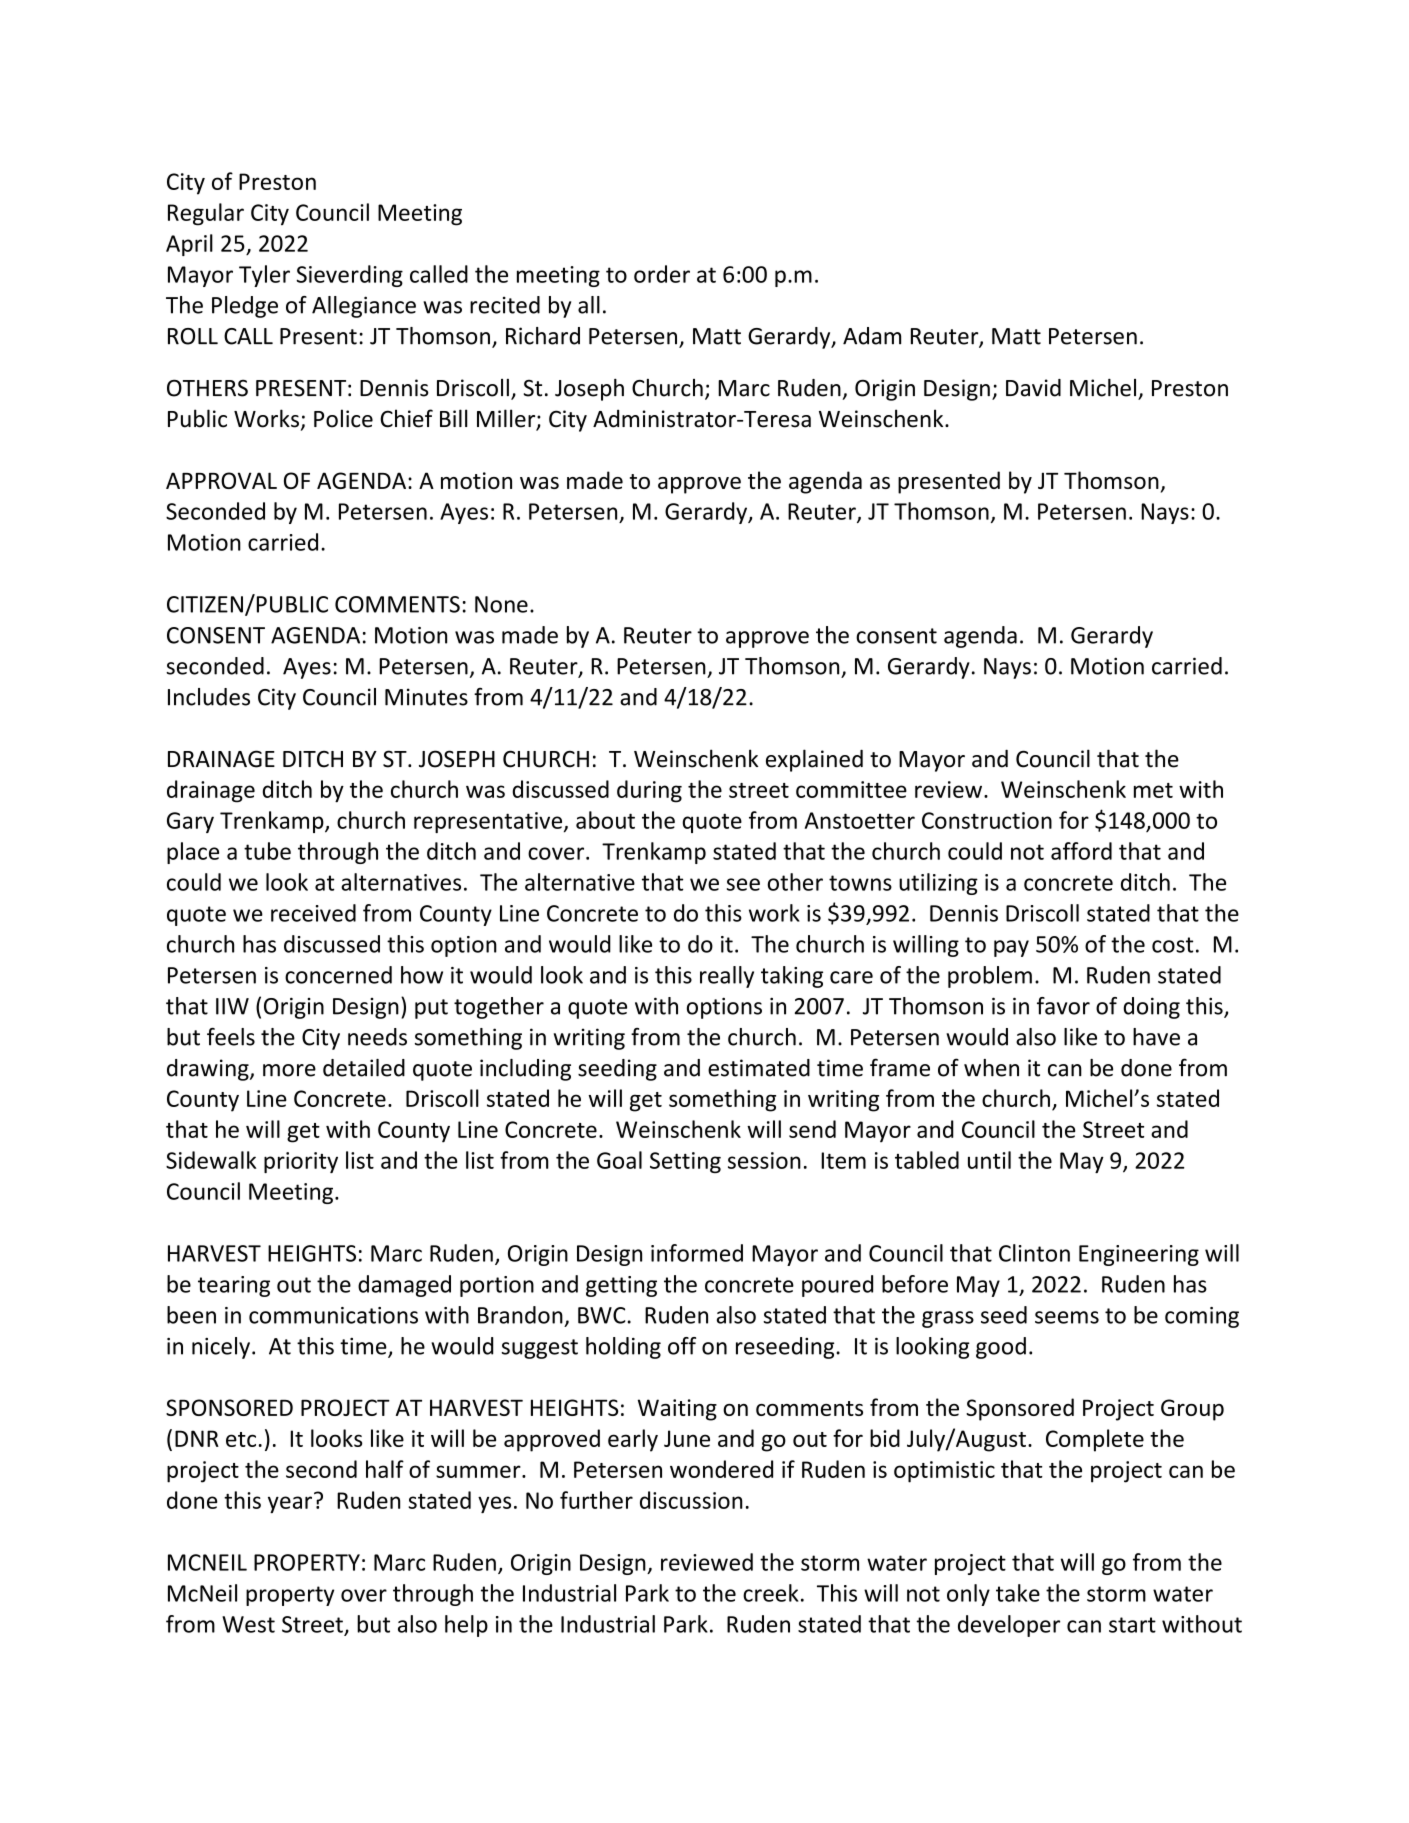  I want to click on APPROVAL, so click(221, 480).
